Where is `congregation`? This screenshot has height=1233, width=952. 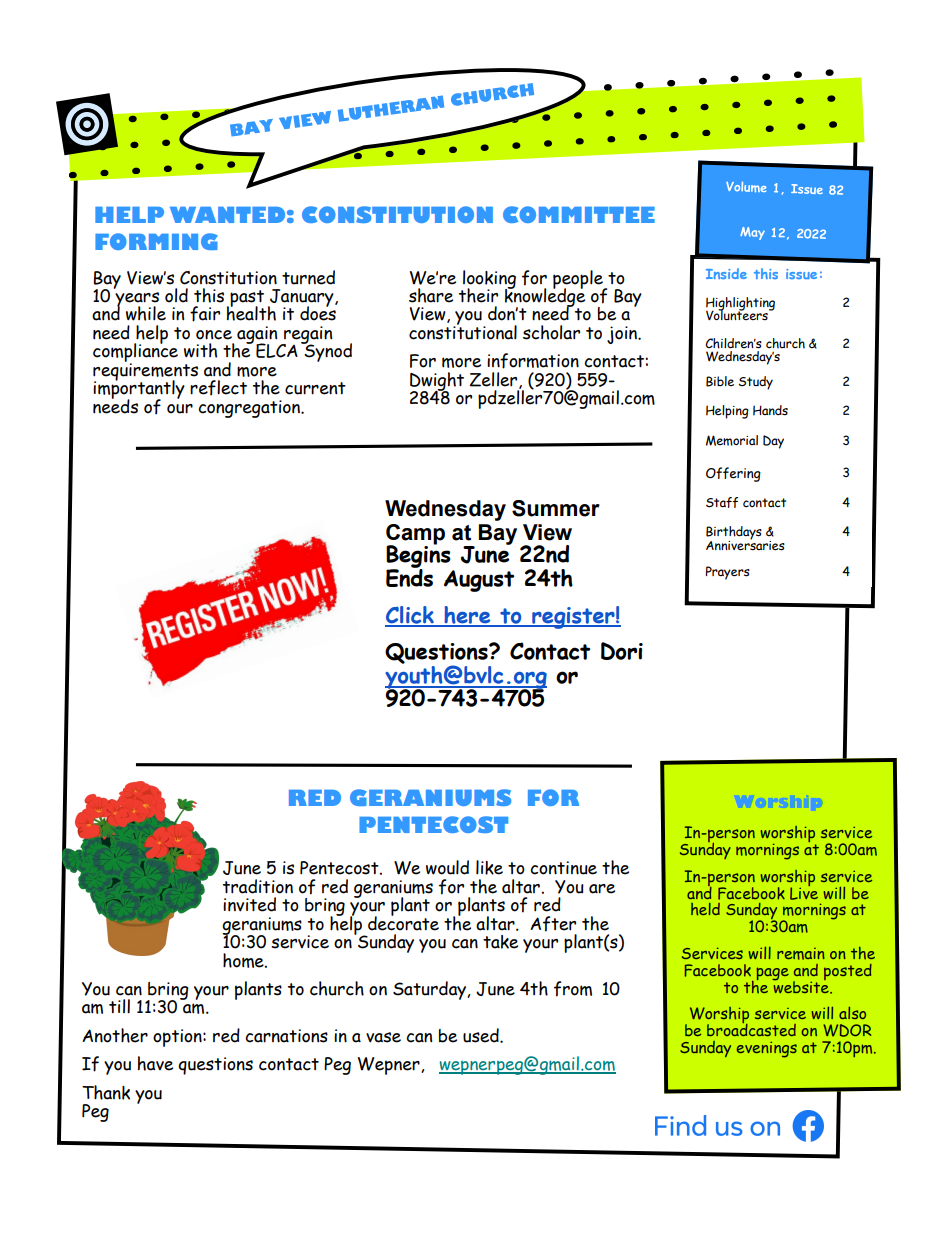 congregation is located at coordinates (250, 409).
